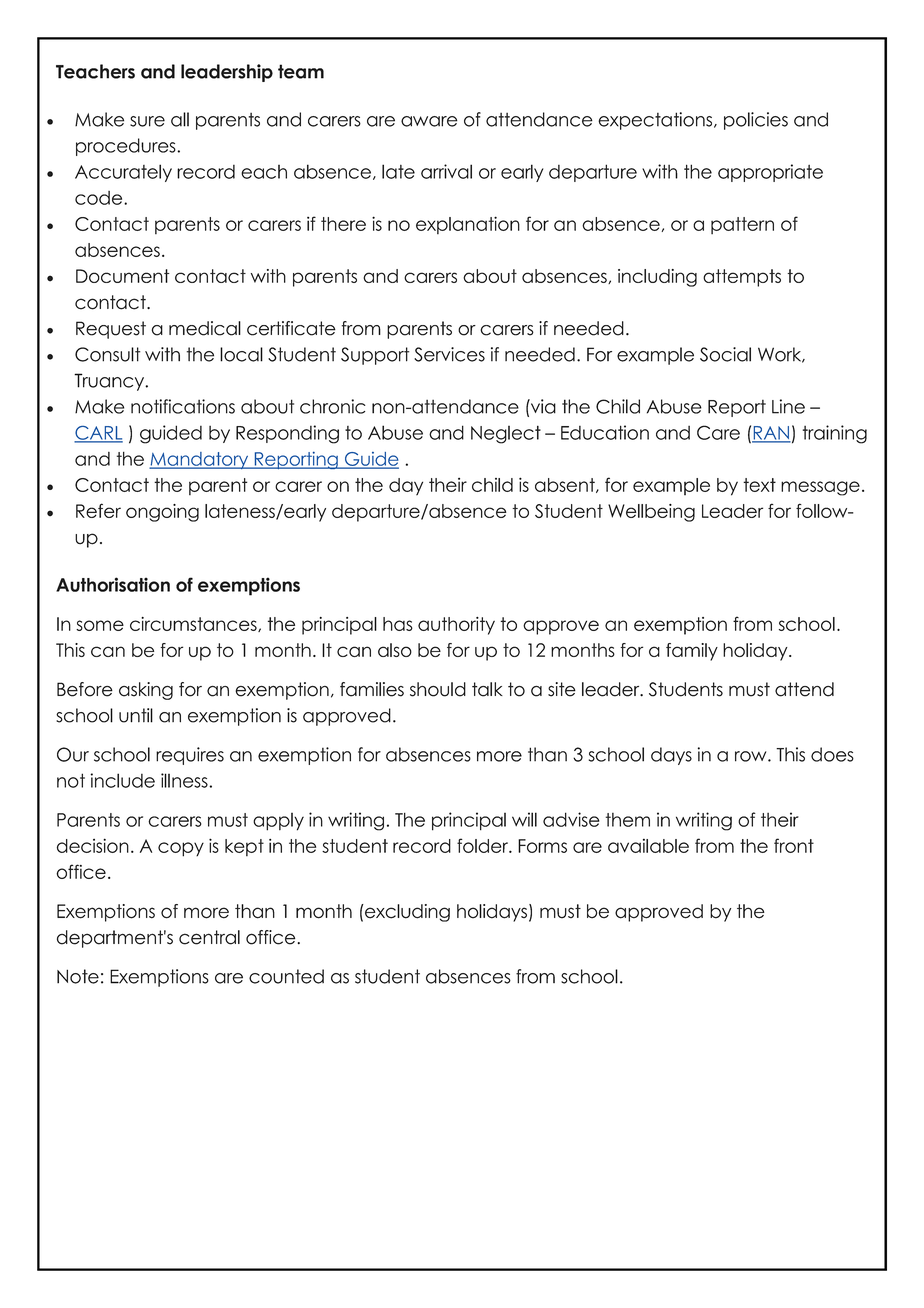  I want to click on explanation, so click(468, 225).
